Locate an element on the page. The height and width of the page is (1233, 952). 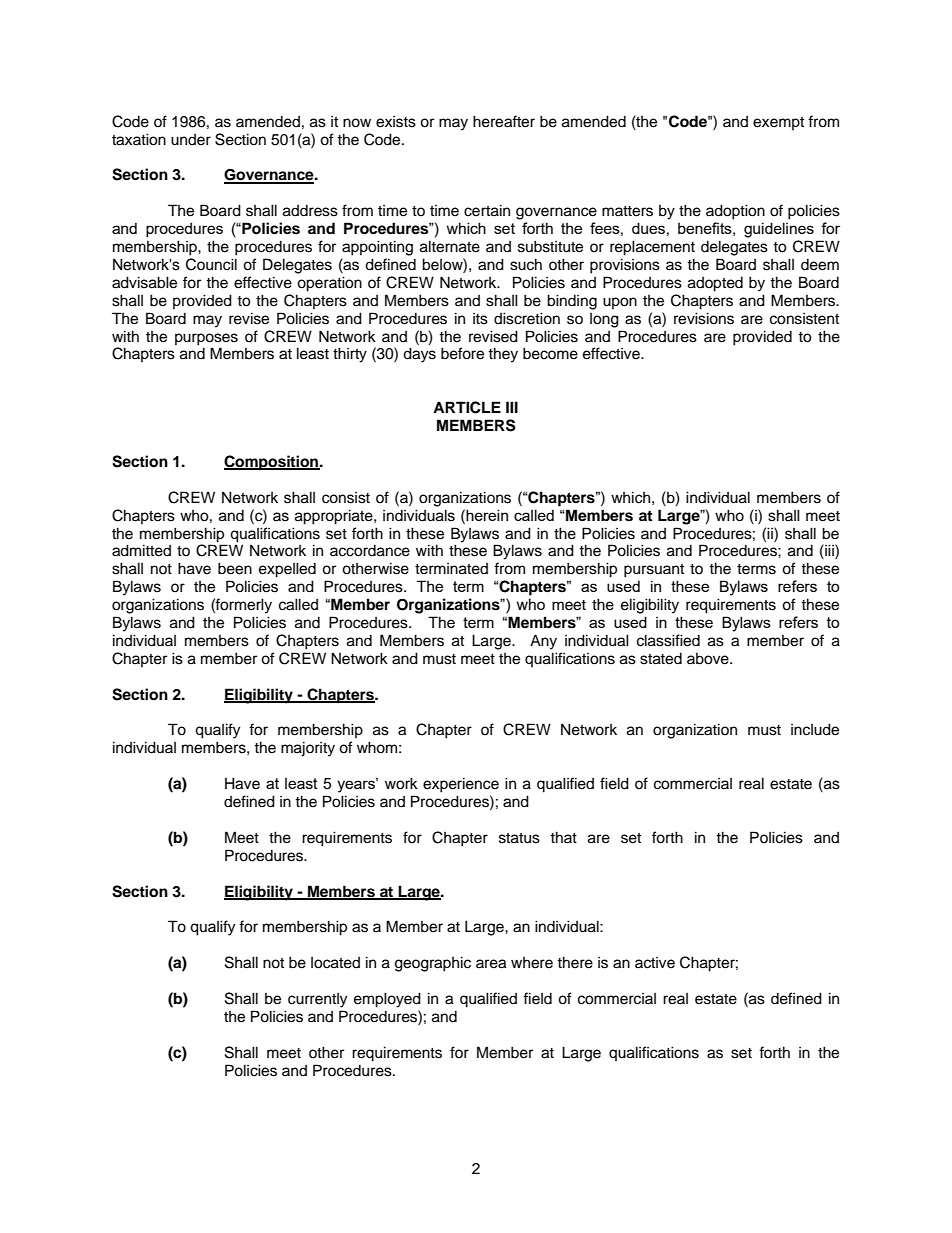
exempt is located at coordinates (778, 123).
